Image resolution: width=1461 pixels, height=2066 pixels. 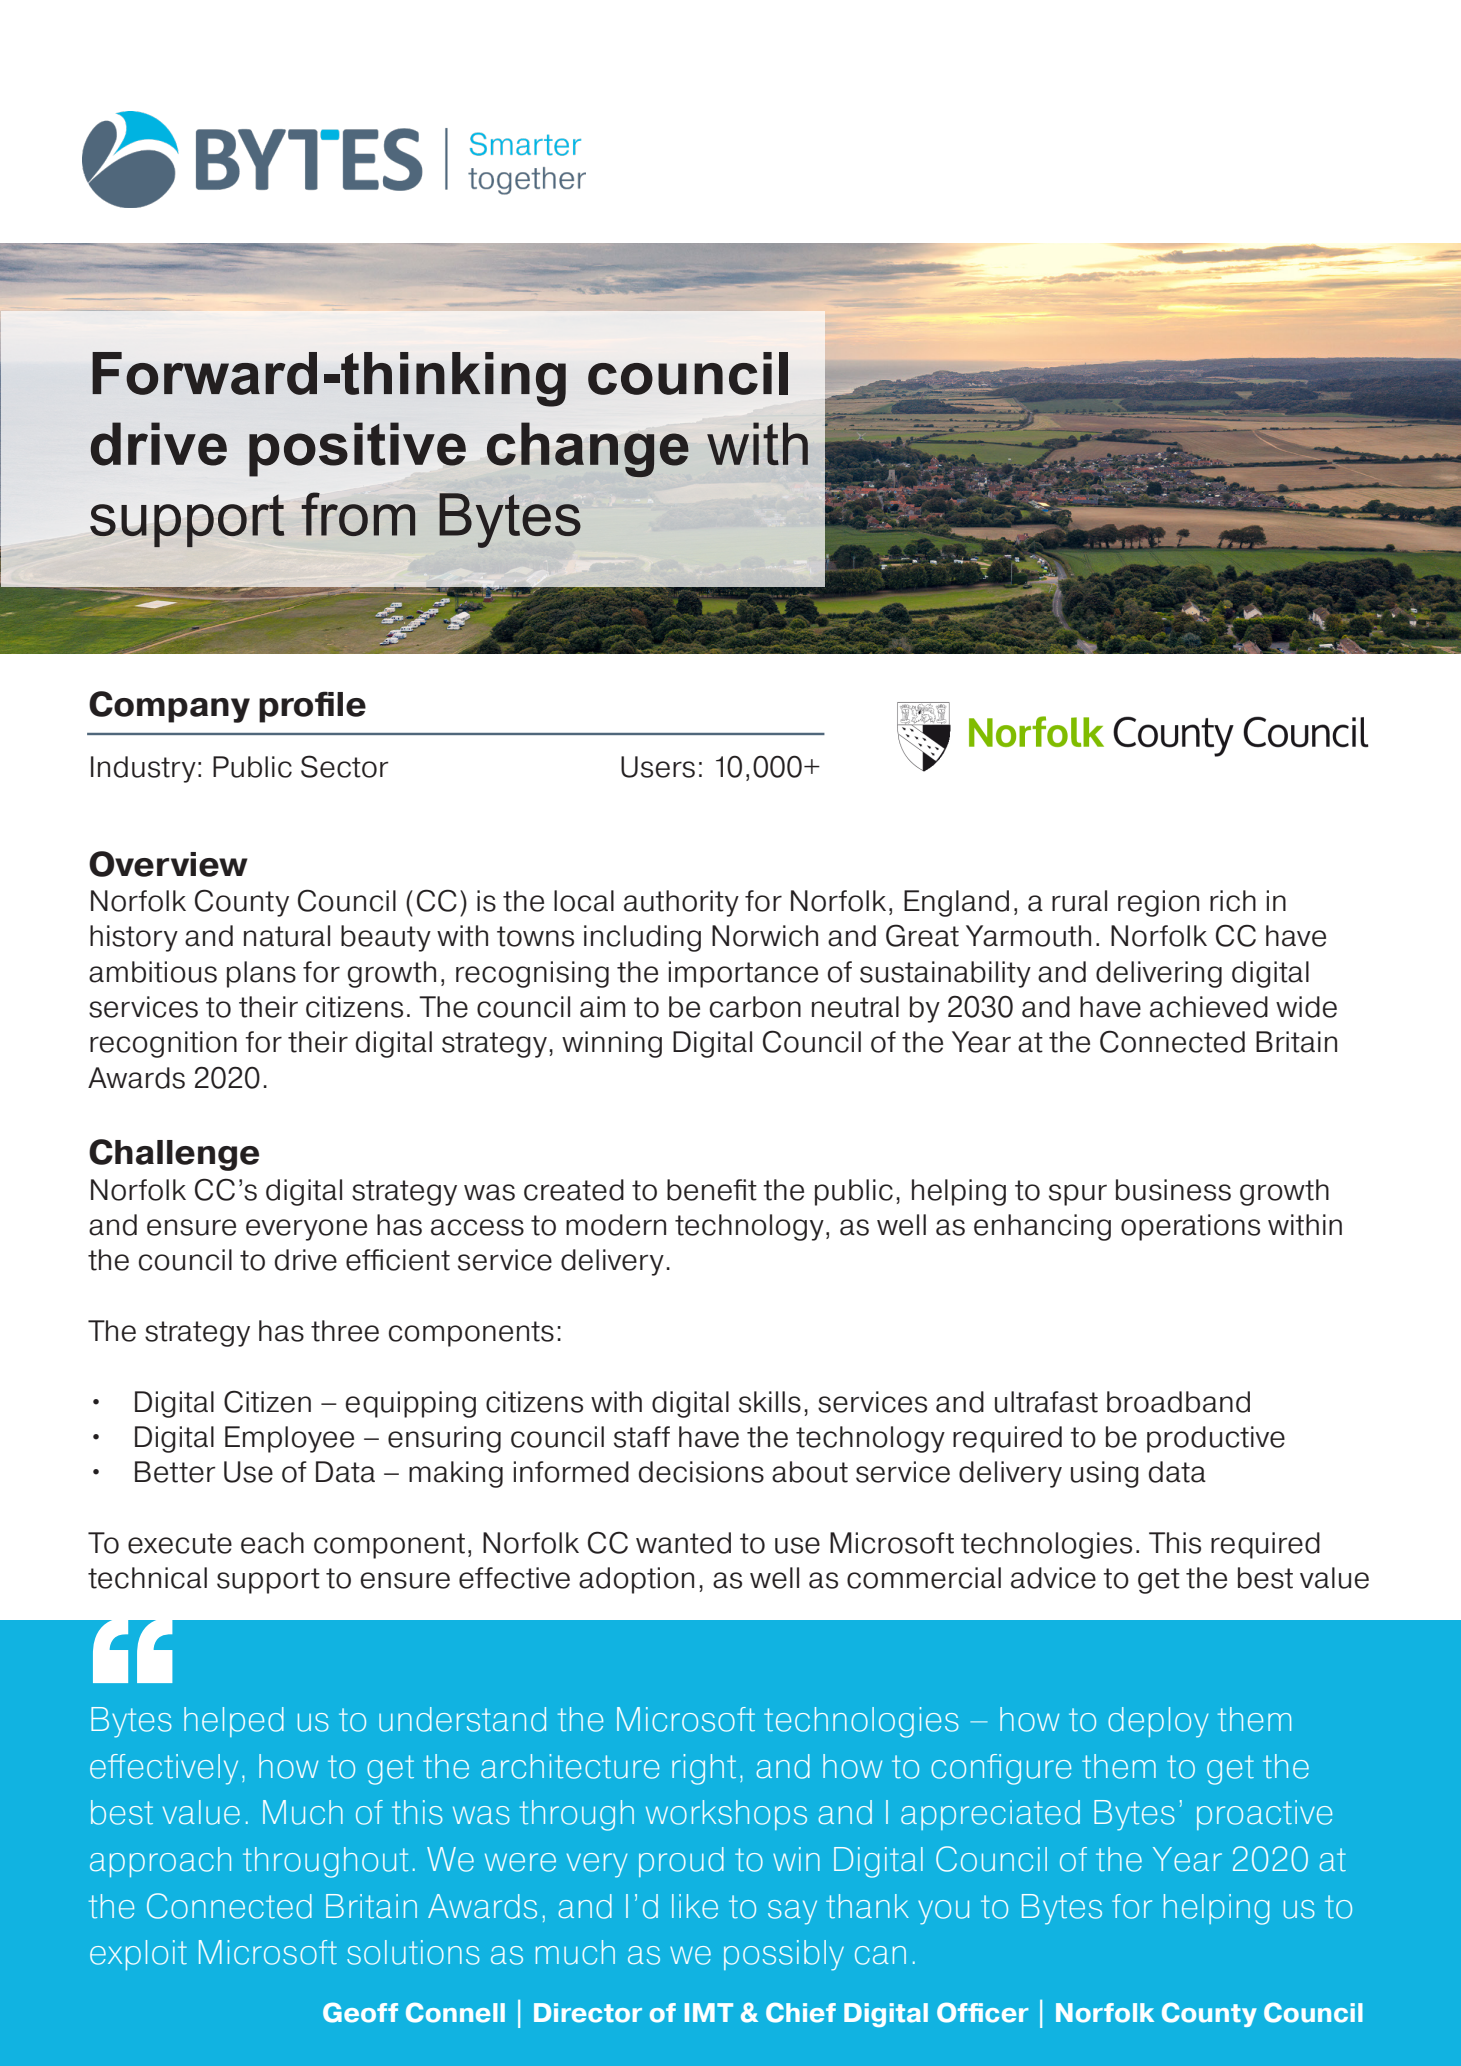 What do you see at coordinates (1053, 1578) in the screenshot?
I see `advice` at bounding box center [1053, 1578].
